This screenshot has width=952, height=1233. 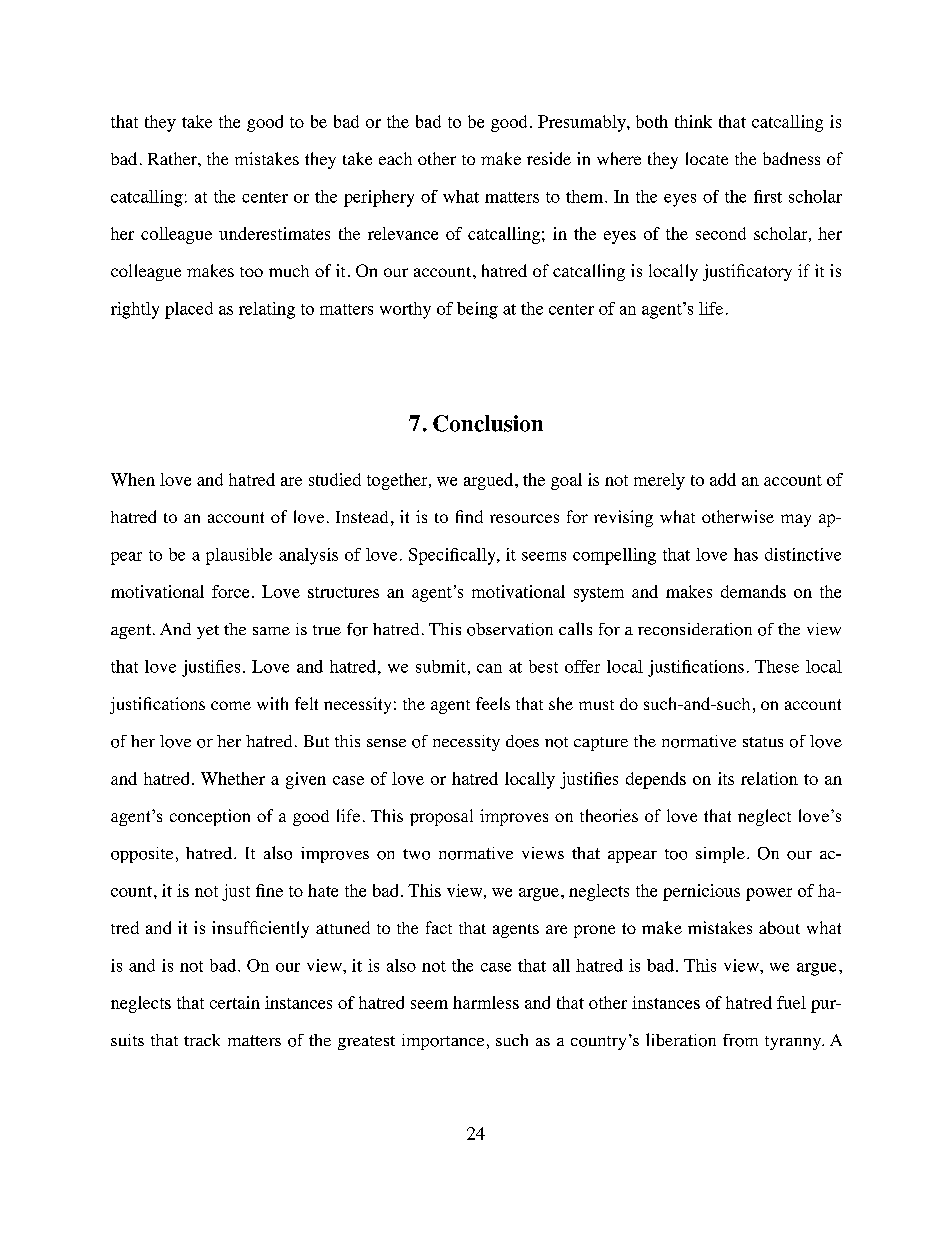 I want to click on locate, so click(x=707, y=158).
